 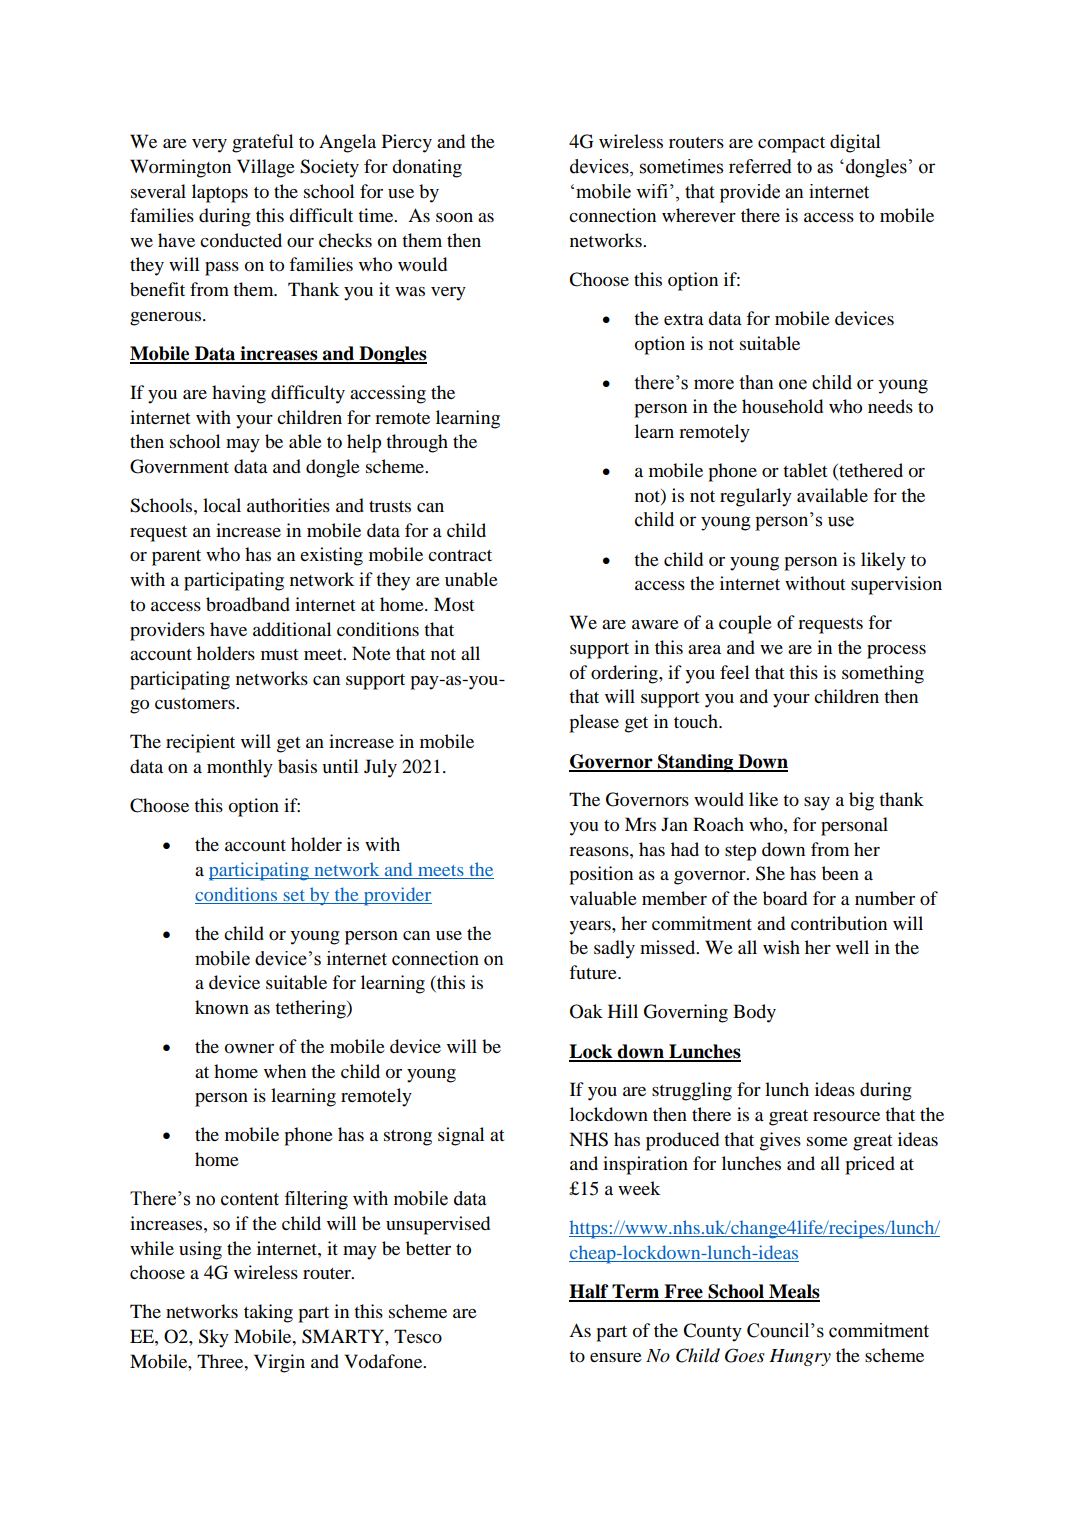 What do you see at coordinates (454, 217) in the document?
I see `soon` at bounding box center [454, 217].
